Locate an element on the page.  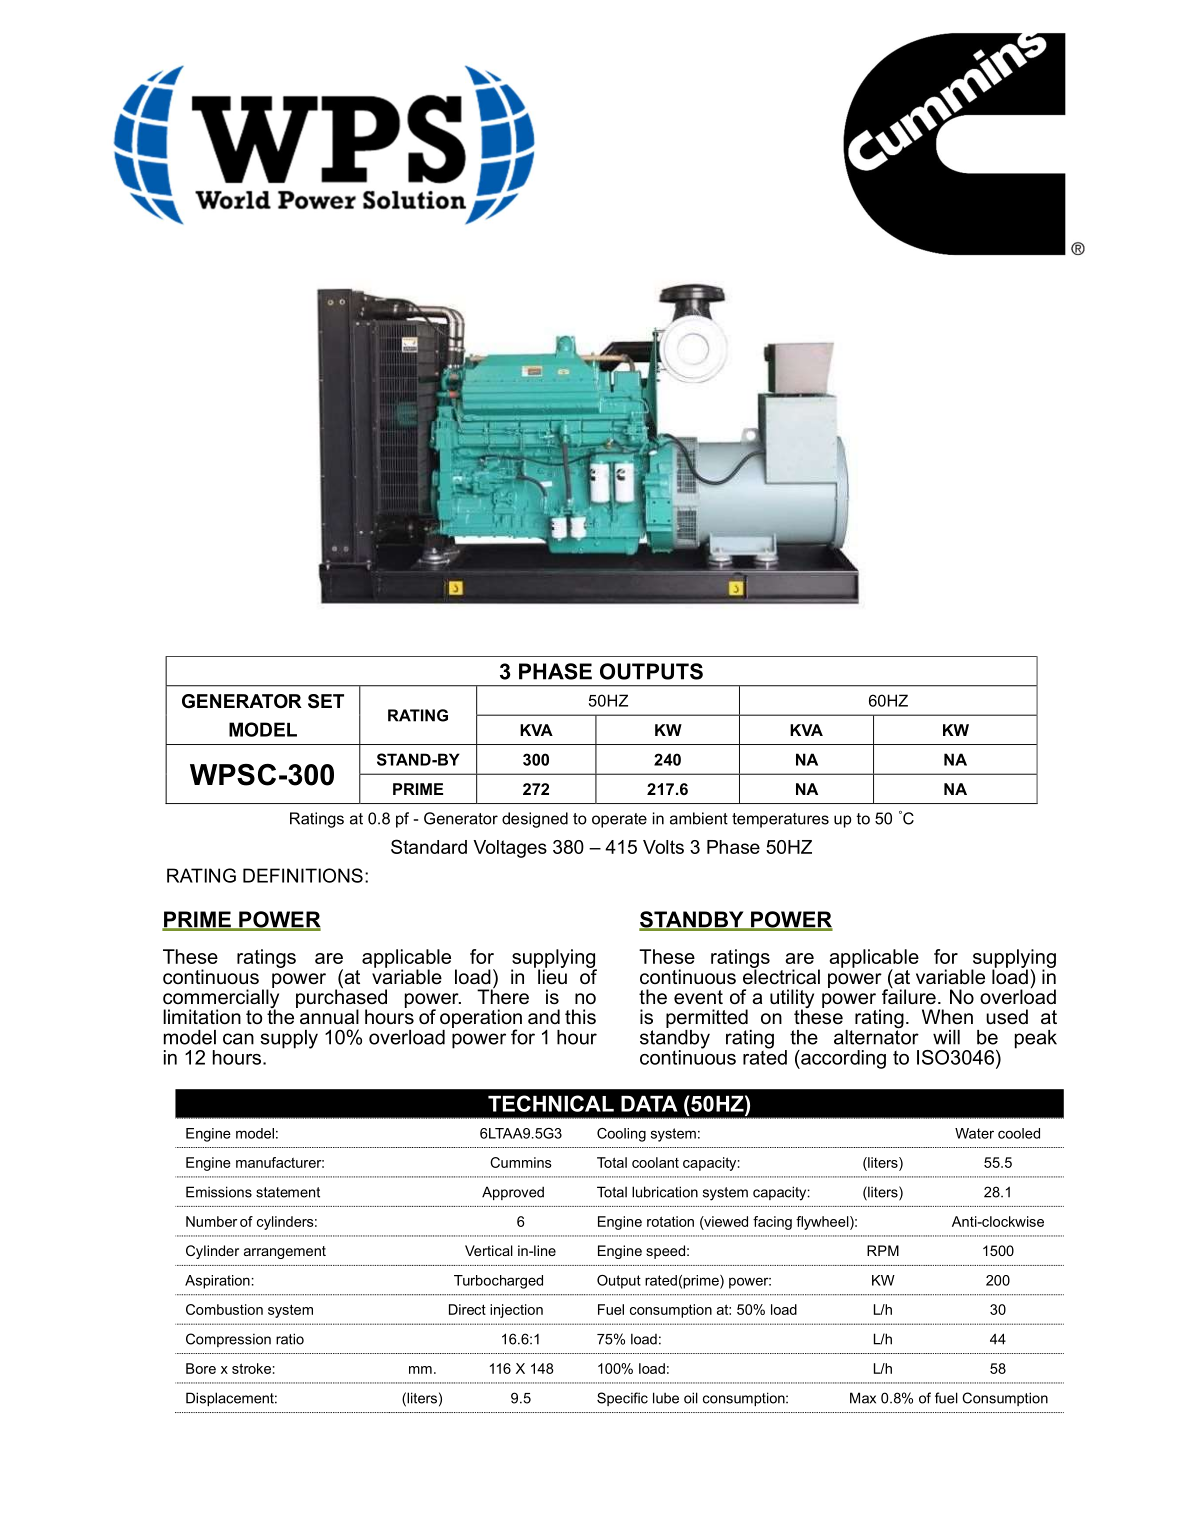
SET is located at coordinates (326, 701).
